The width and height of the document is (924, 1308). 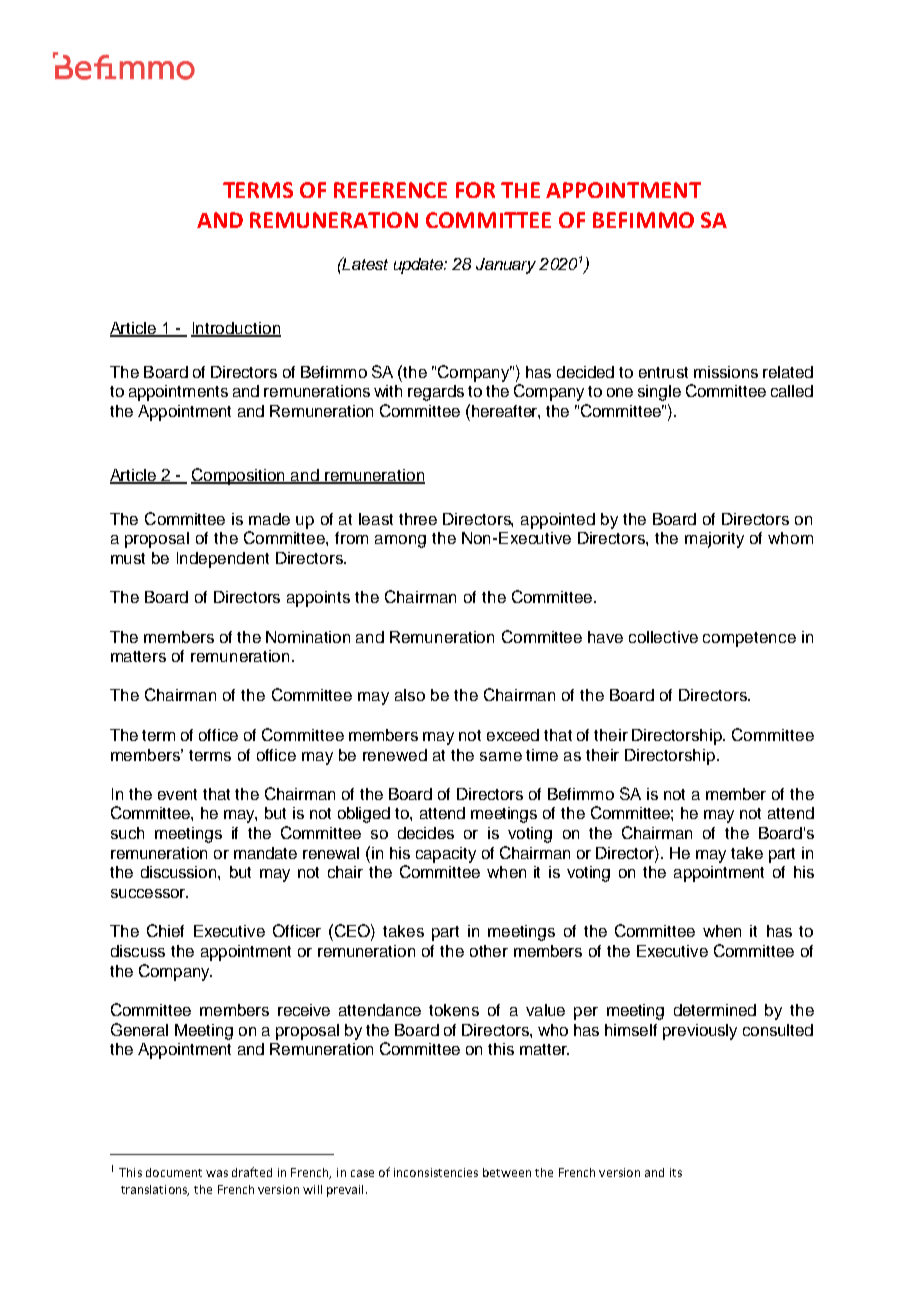 I want to click on also, so click(x=410, y=695).
